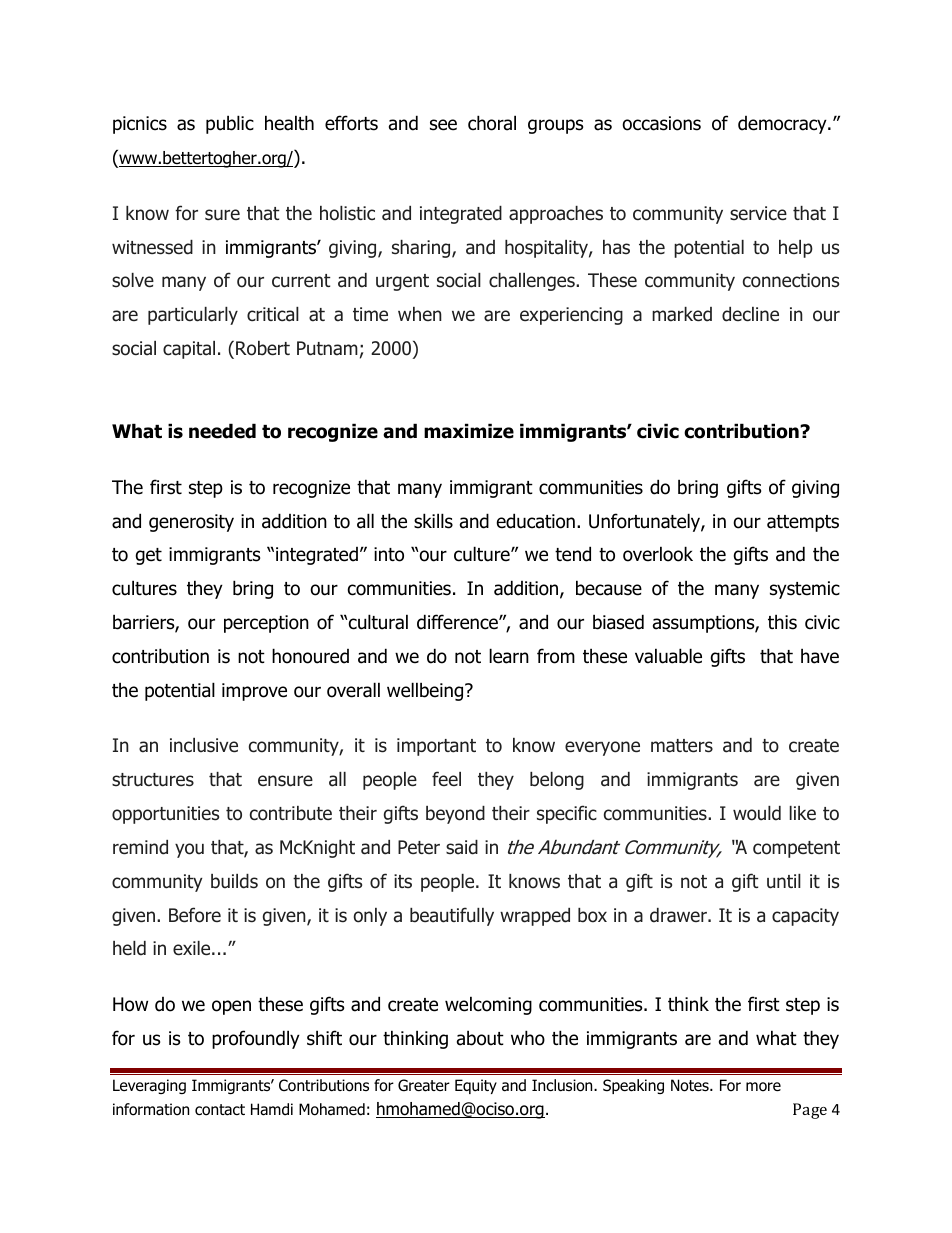 This screenshot has height=1233, width=952. I want to click on needed, so click(222, 431).
